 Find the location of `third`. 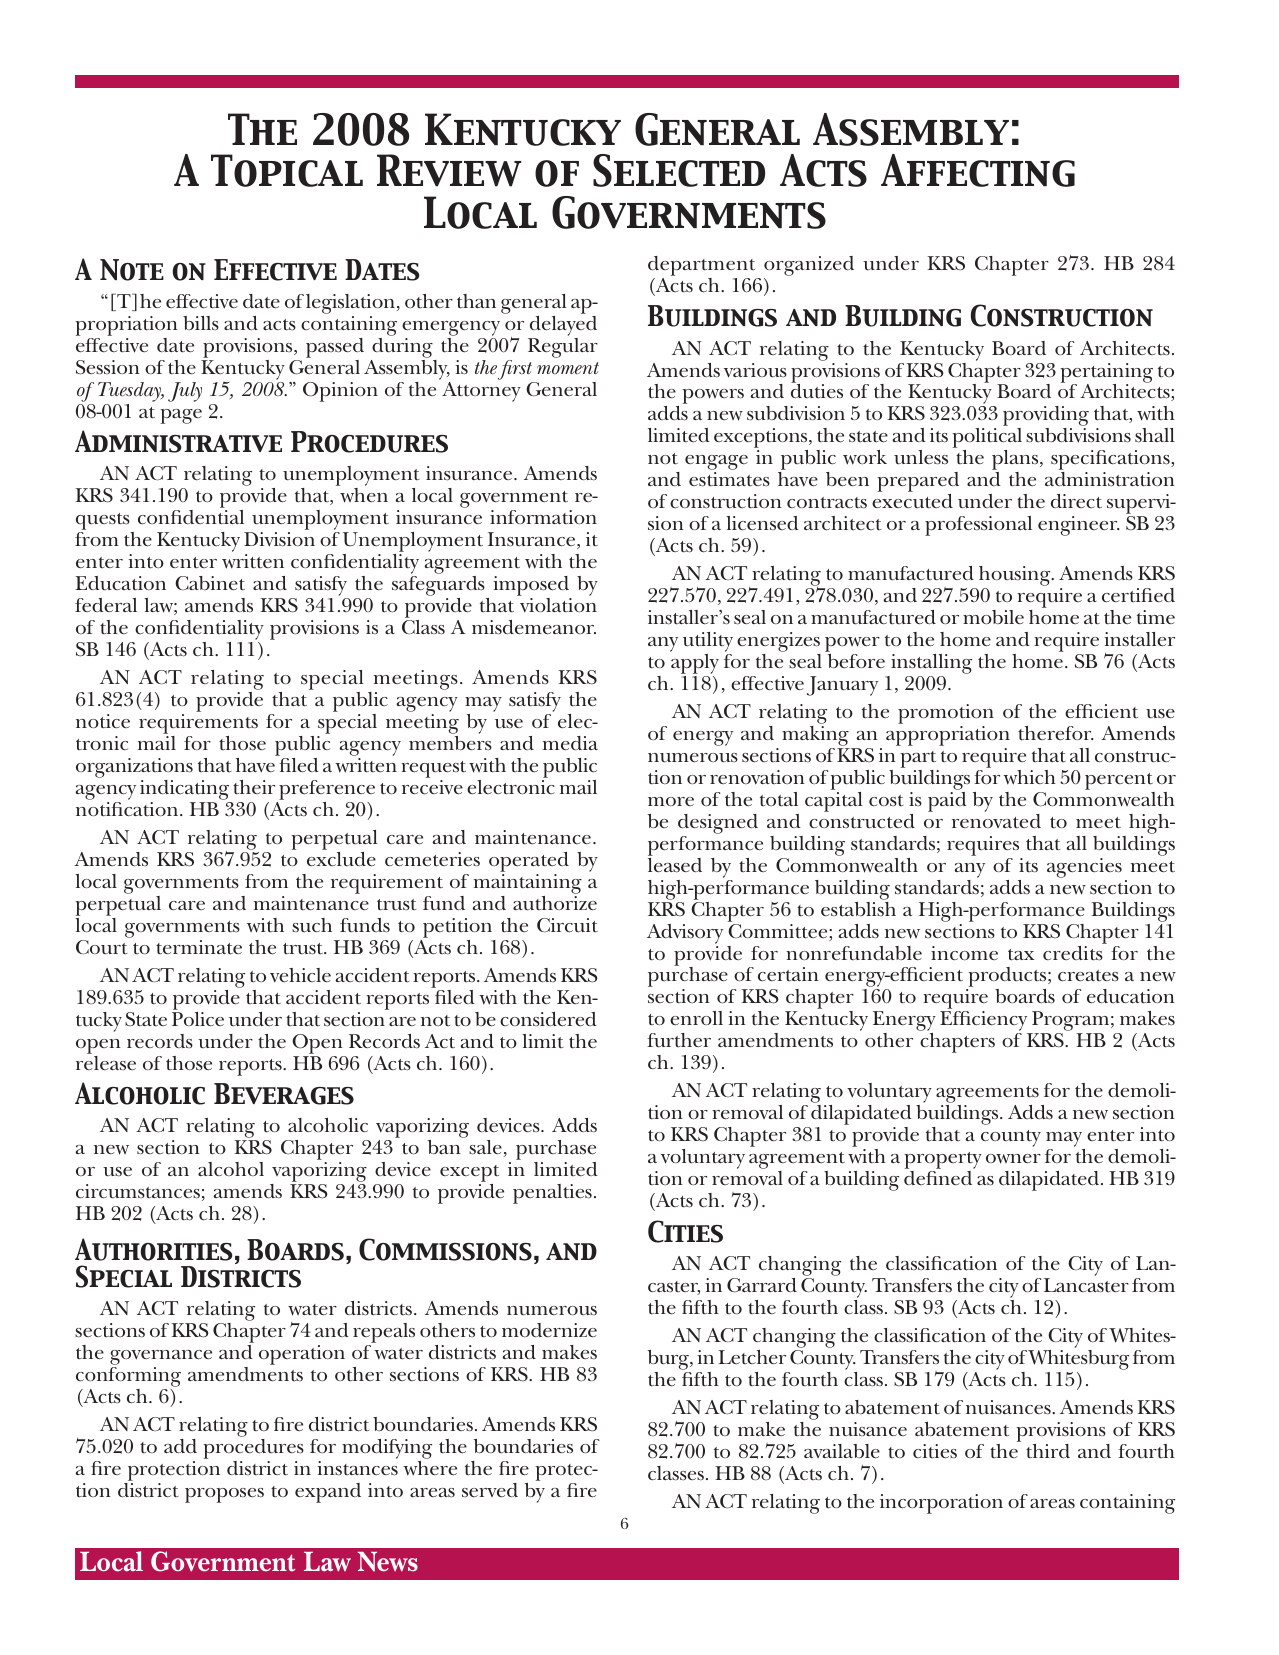

third is located at coordinates (1048, 1451).
